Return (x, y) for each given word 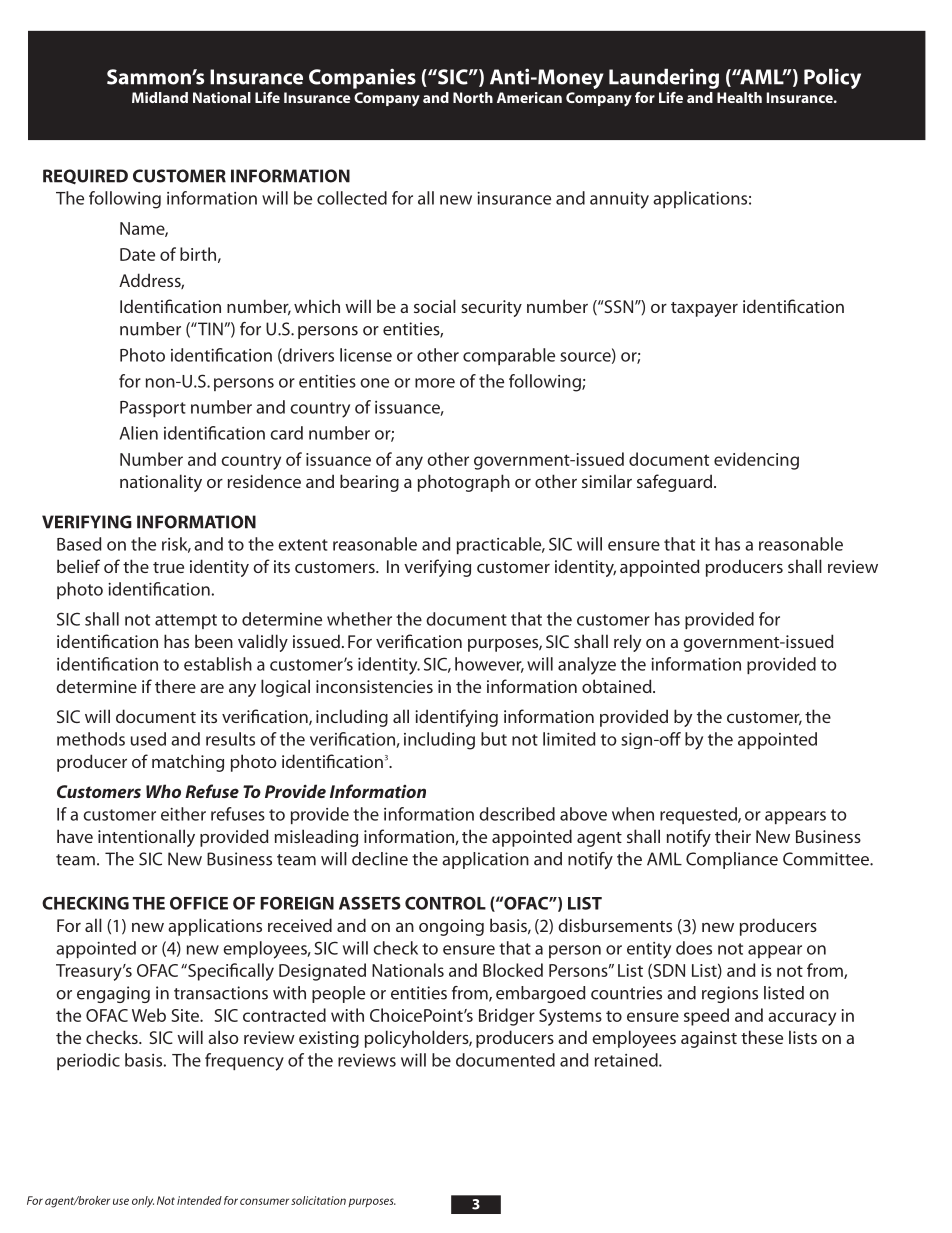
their (733, 836)
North (473, 97)
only (143, 1202)
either (183, 814)
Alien (138, 433)
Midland (160, 97)
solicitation (318, 1200)
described (517, 814)
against (709, 1039)
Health (739, 97)
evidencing (756, 461)
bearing (369, 483)
